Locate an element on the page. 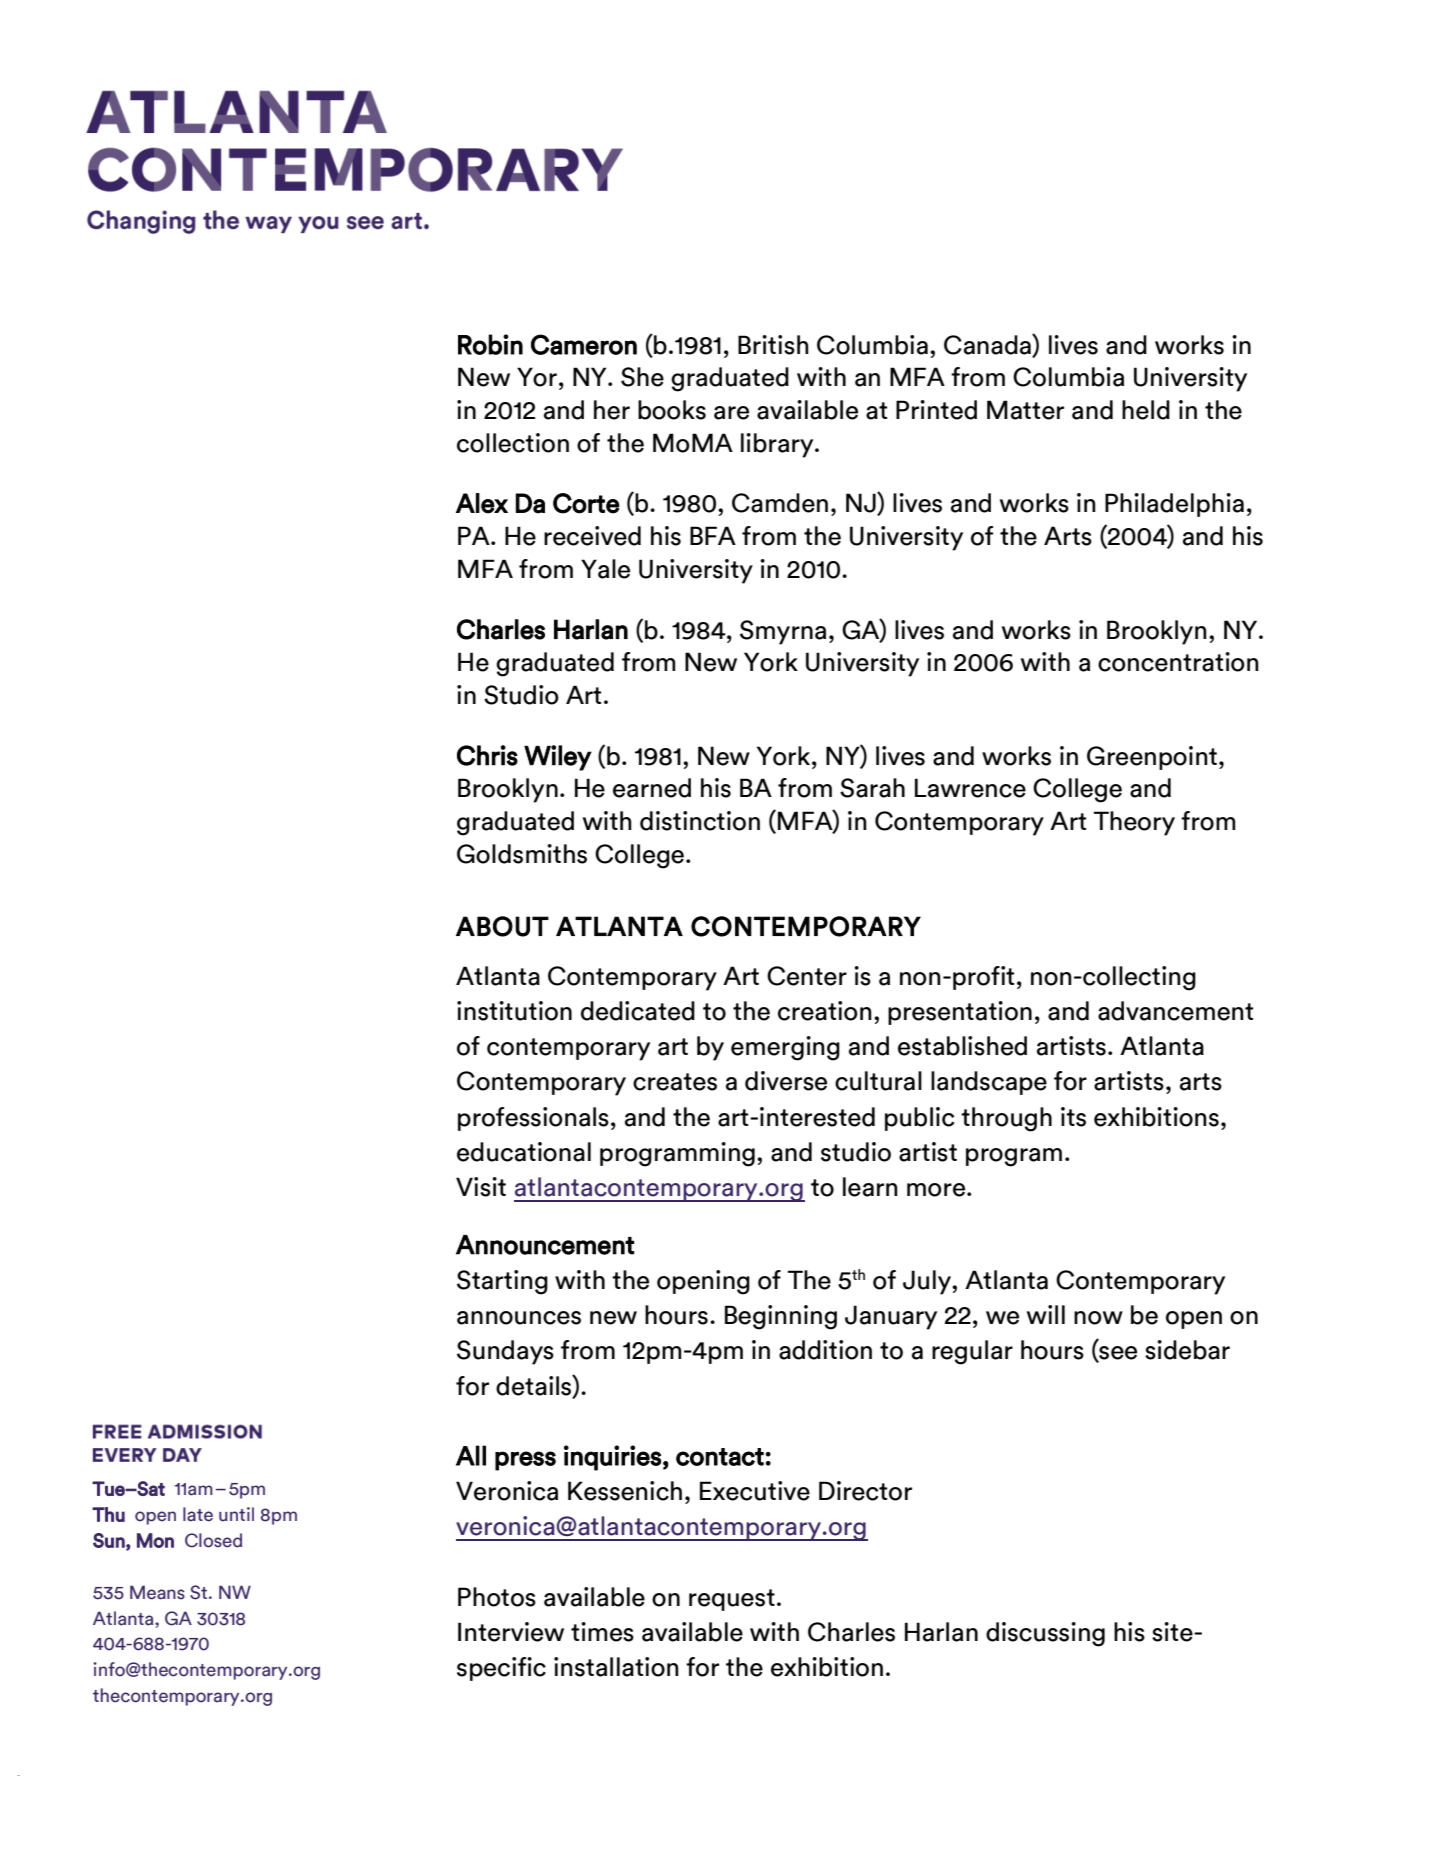  dedicated is located at coordinates (638, 1011).
